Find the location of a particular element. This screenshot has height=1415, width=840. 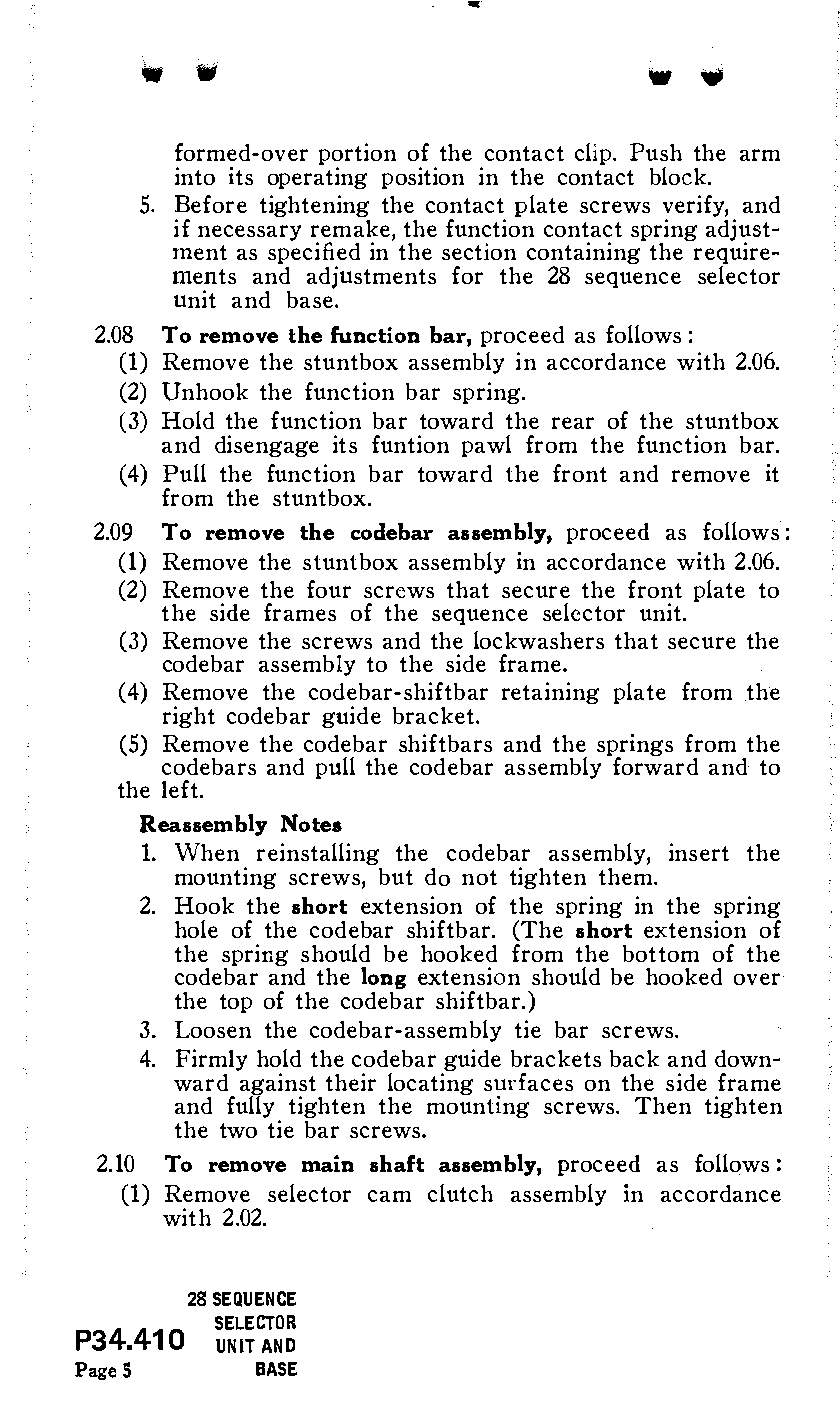

cam is located at coordinates (389, 1196).
